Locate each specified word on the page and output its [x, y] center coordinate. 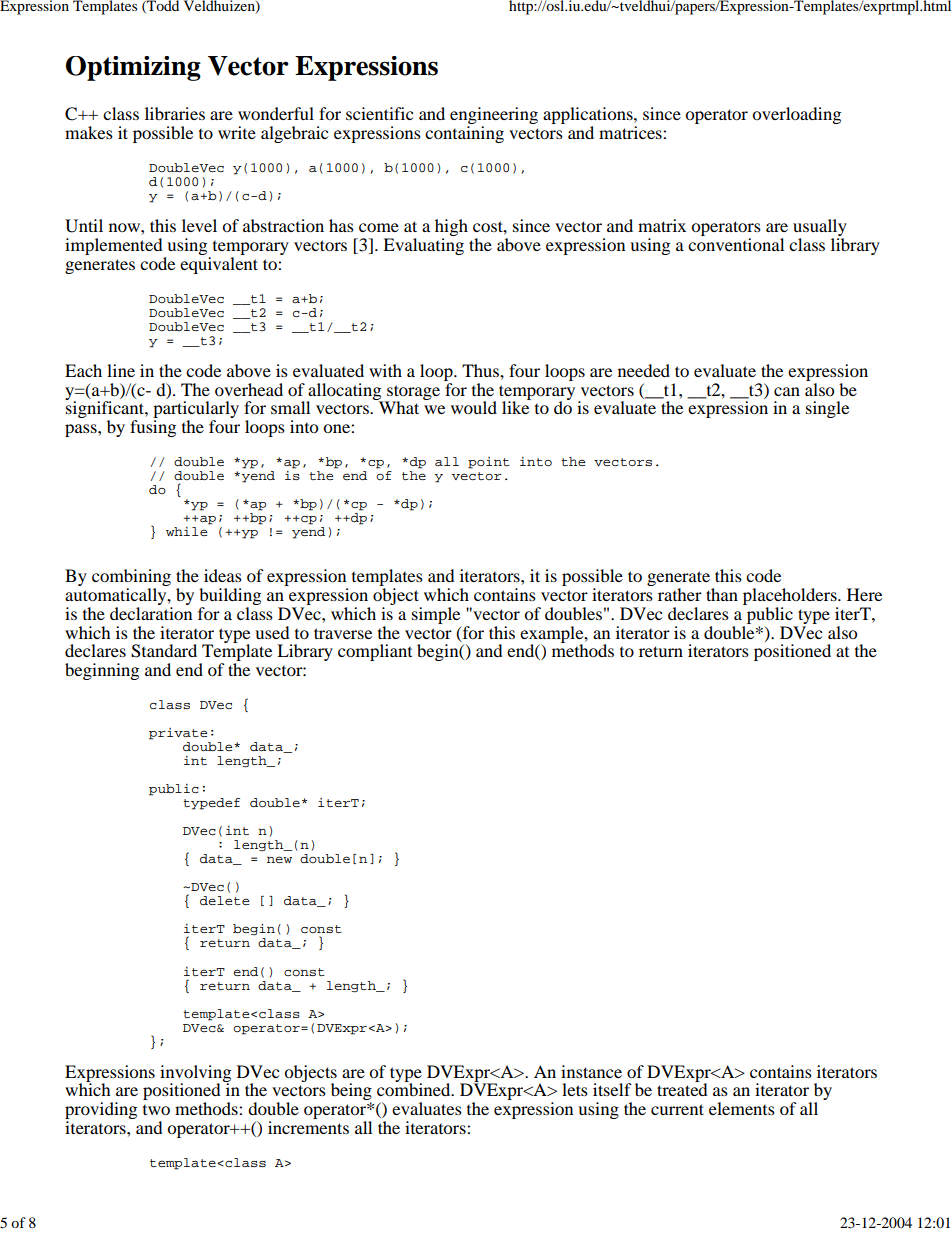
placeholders [791, 598]
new [279, 859]
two [156, 1110]
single [827, 409]
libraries [175, 113]
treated [682, 1088]
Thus [481, 370]
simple [436, 615]
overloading [796, 115]
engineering [494, 117]
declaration [151, 613]
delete [224, 900]
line [121, 370]
